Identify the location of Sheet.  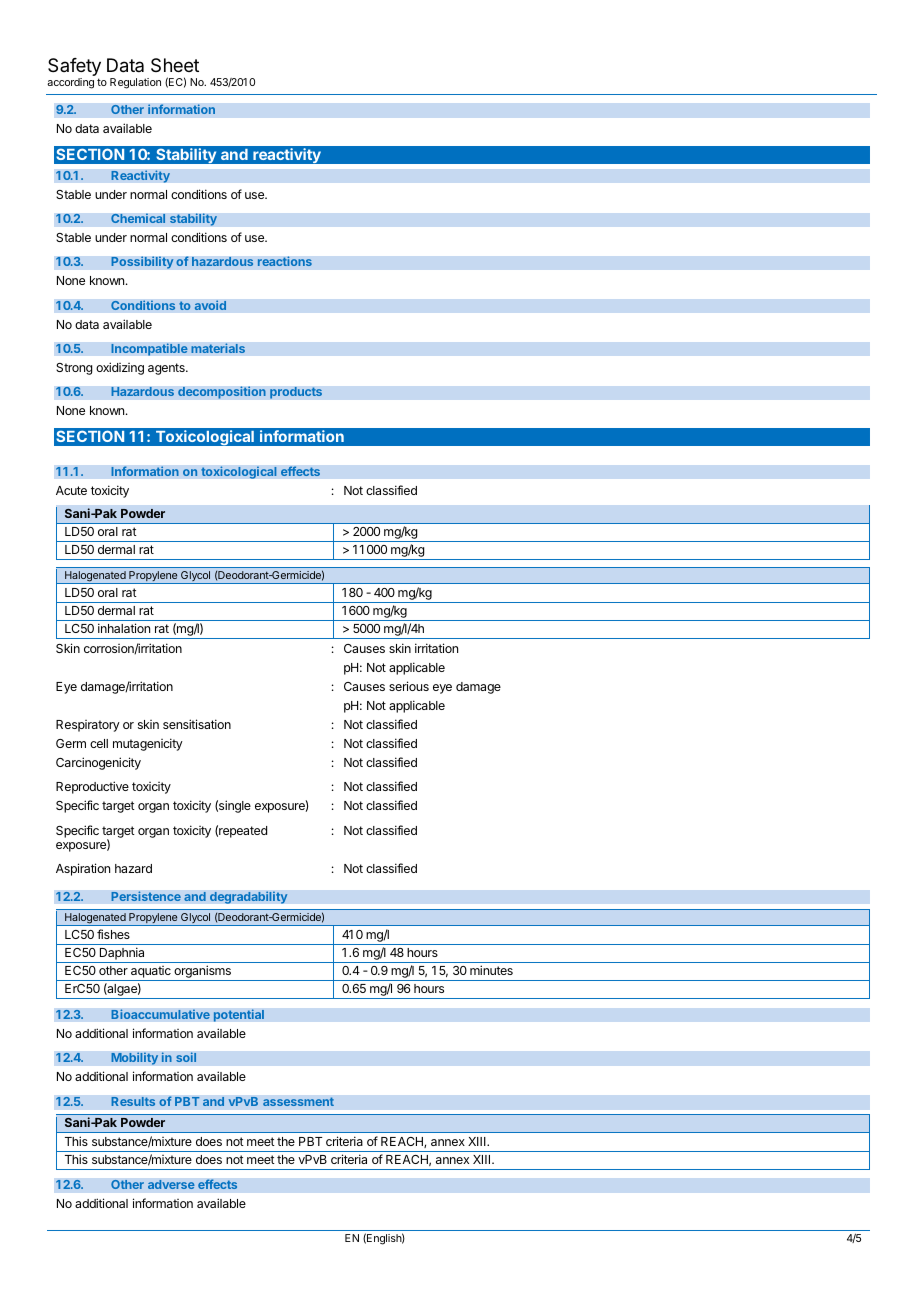
(175, 65).
